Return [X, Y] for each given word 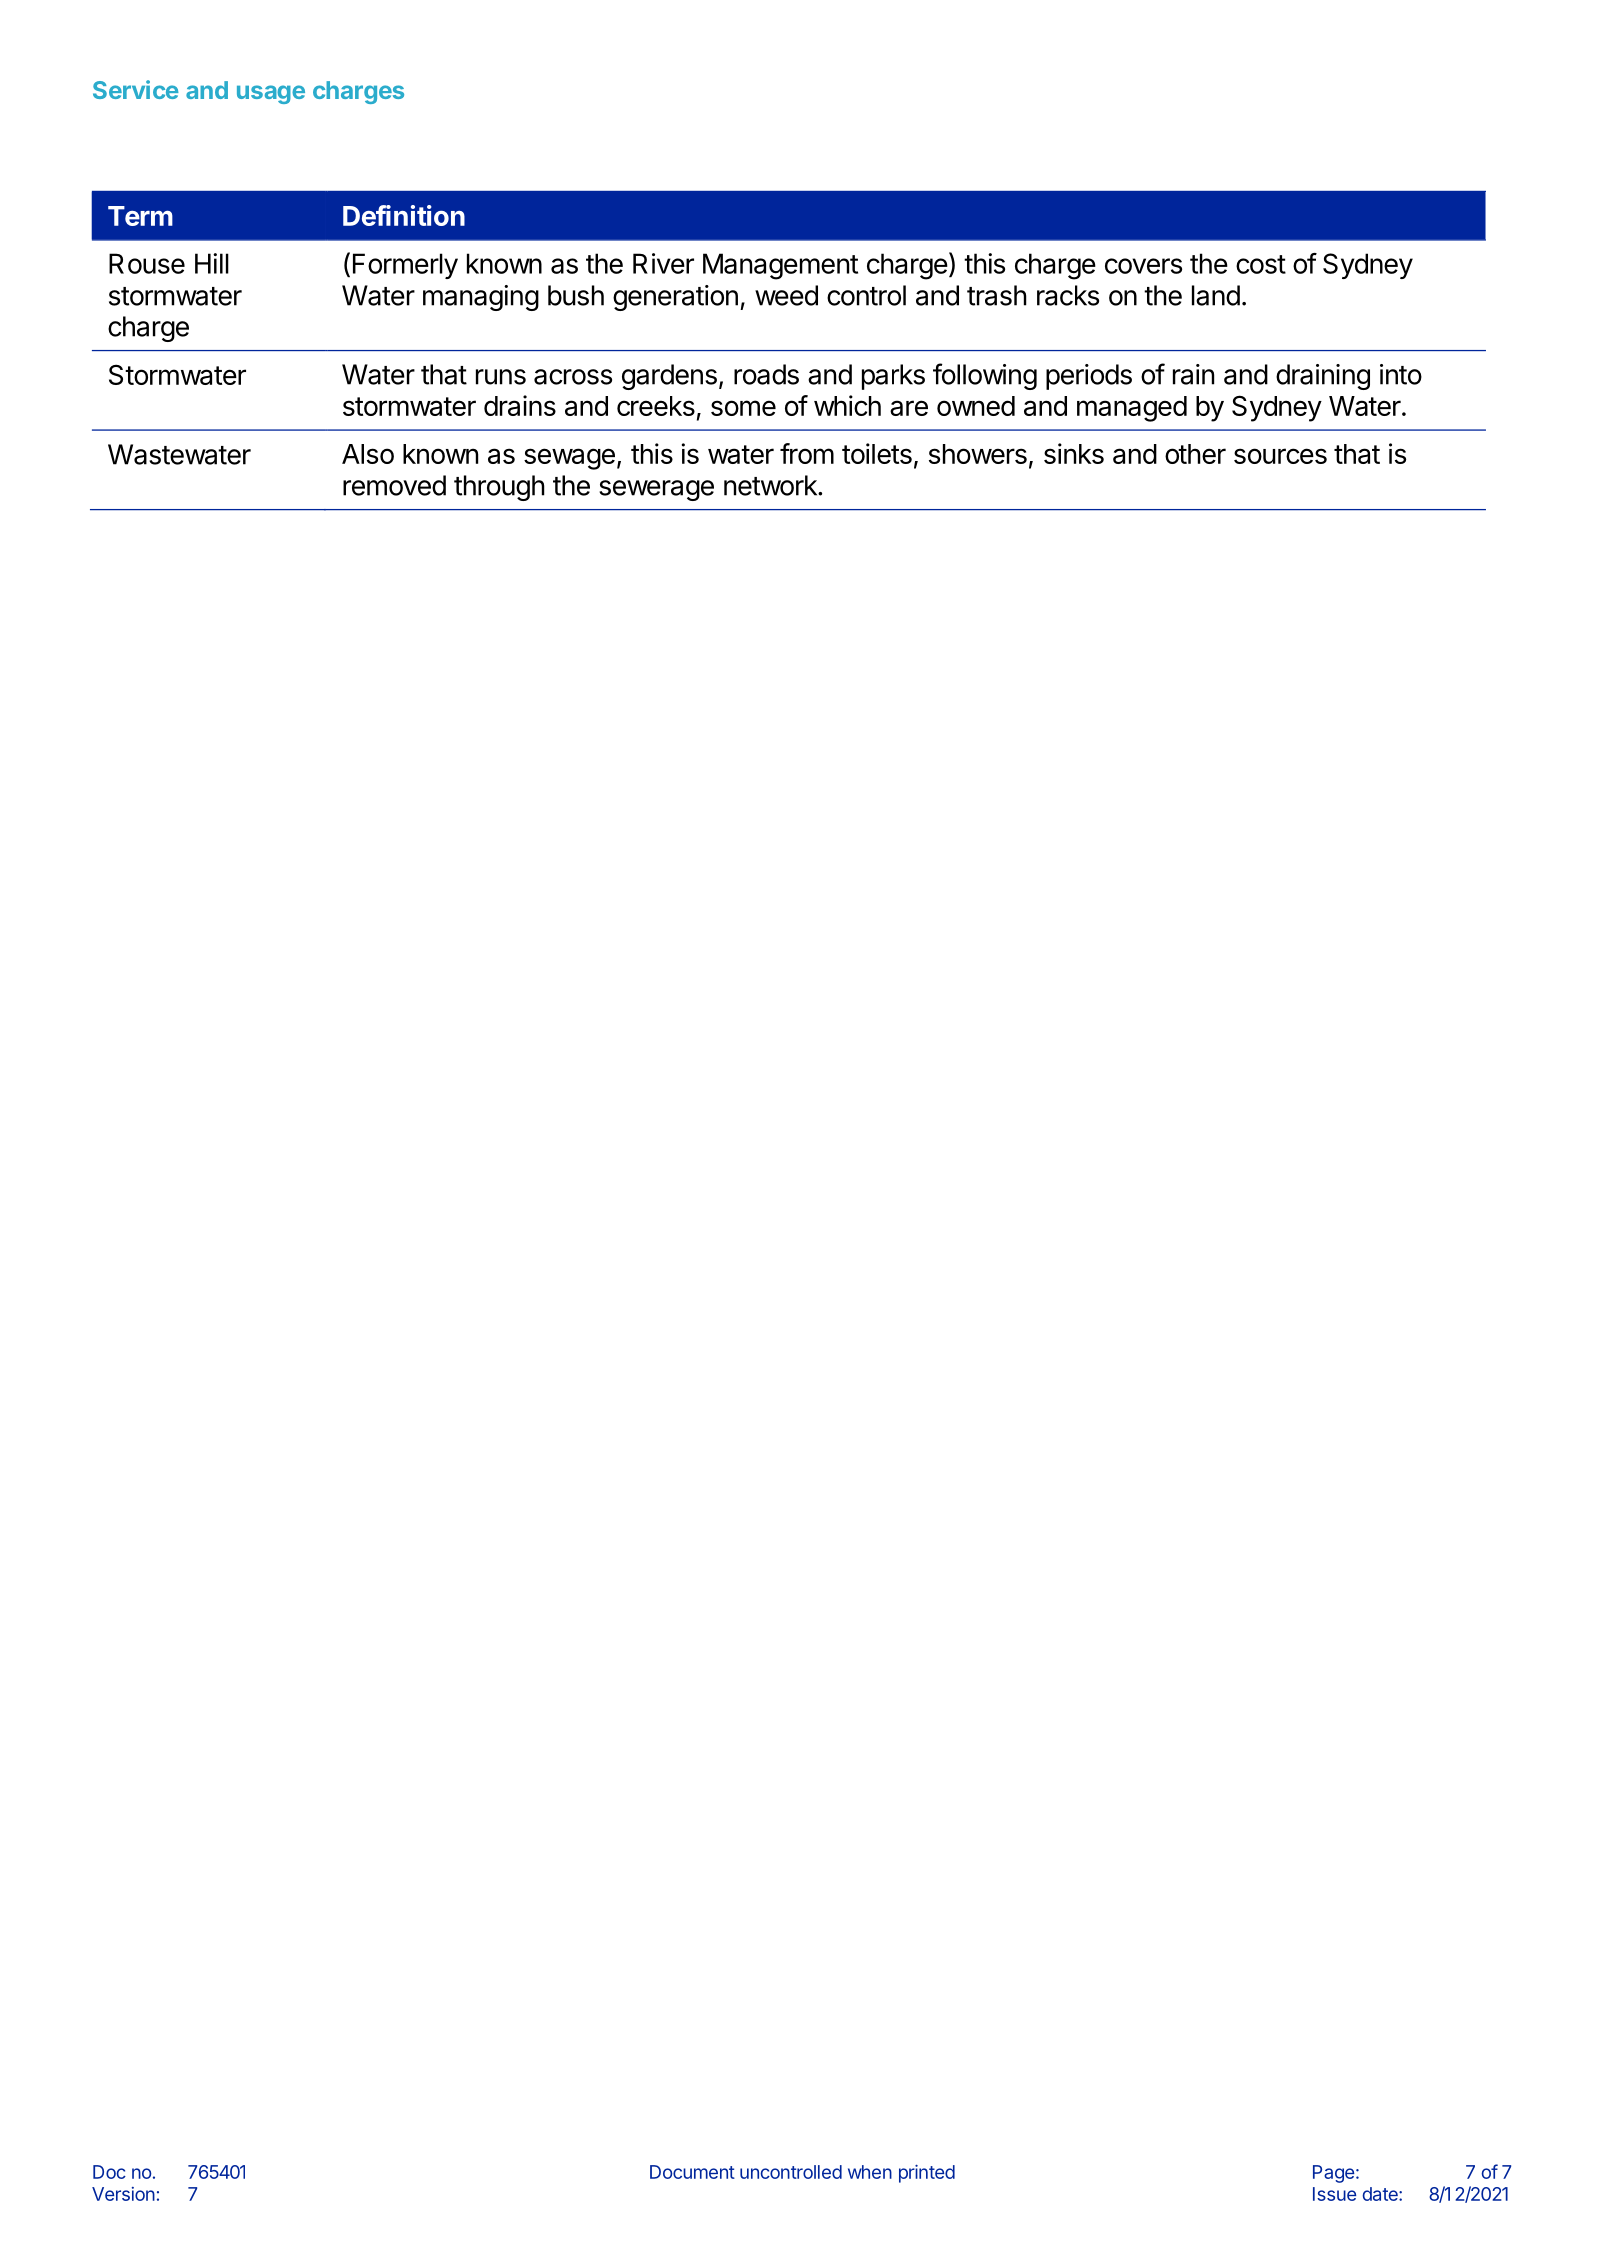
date [1381, 2194]
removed [394, 485]
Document [692, 2172]
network [771, 485]
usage [271, 94]
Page [1333, 2174]
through [499, 488]
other [1195, 454]
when [870, 2172]
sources [1280, 456]
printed [927, 2174]
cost [1261, 264]
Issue [1334, 2194]
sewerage [656, 490]
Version [123, 2194]
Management [780, 266]
